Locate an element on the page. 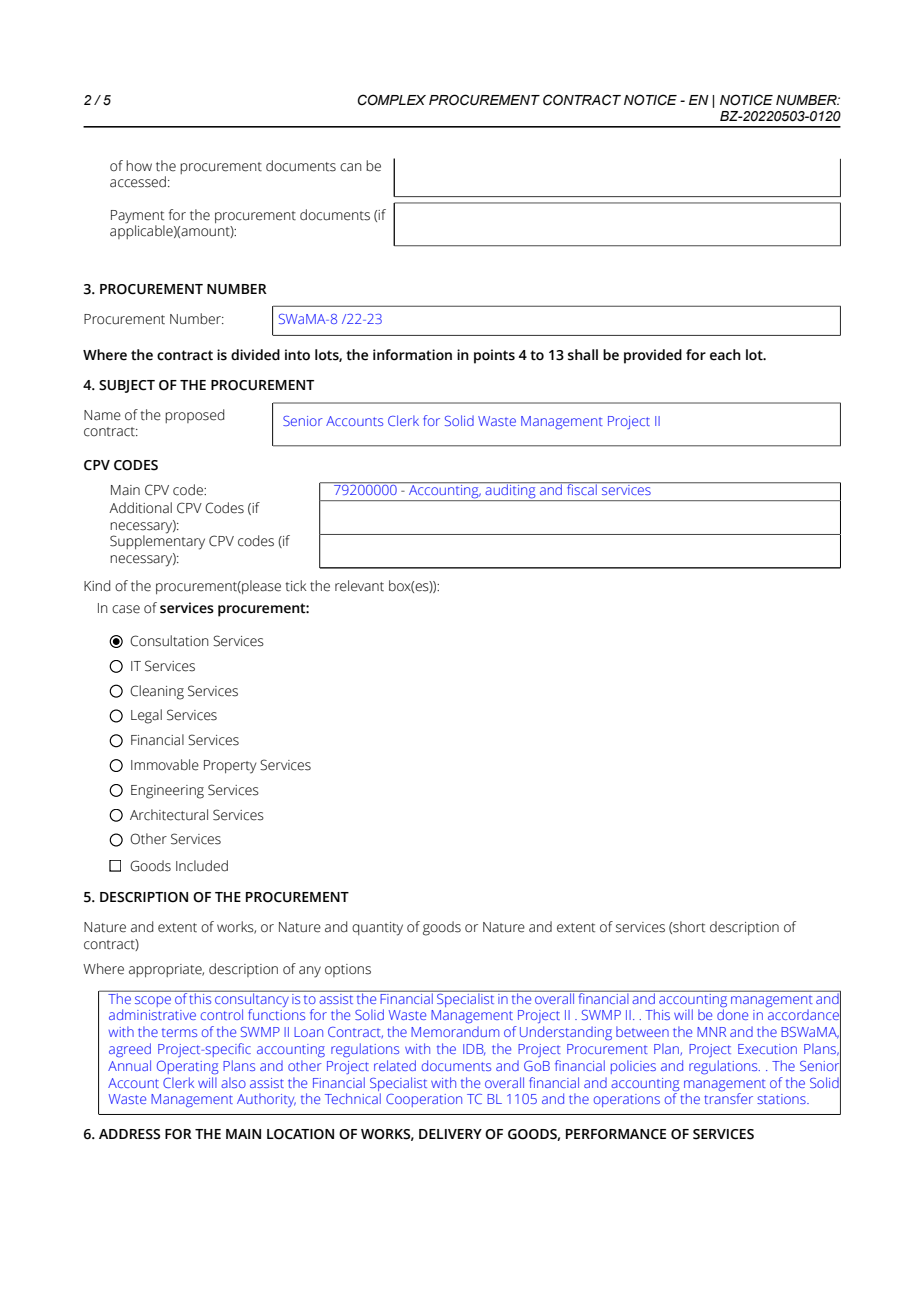 This page has width=924, height=1308. Consultation is located at coordinates (169, 641).
